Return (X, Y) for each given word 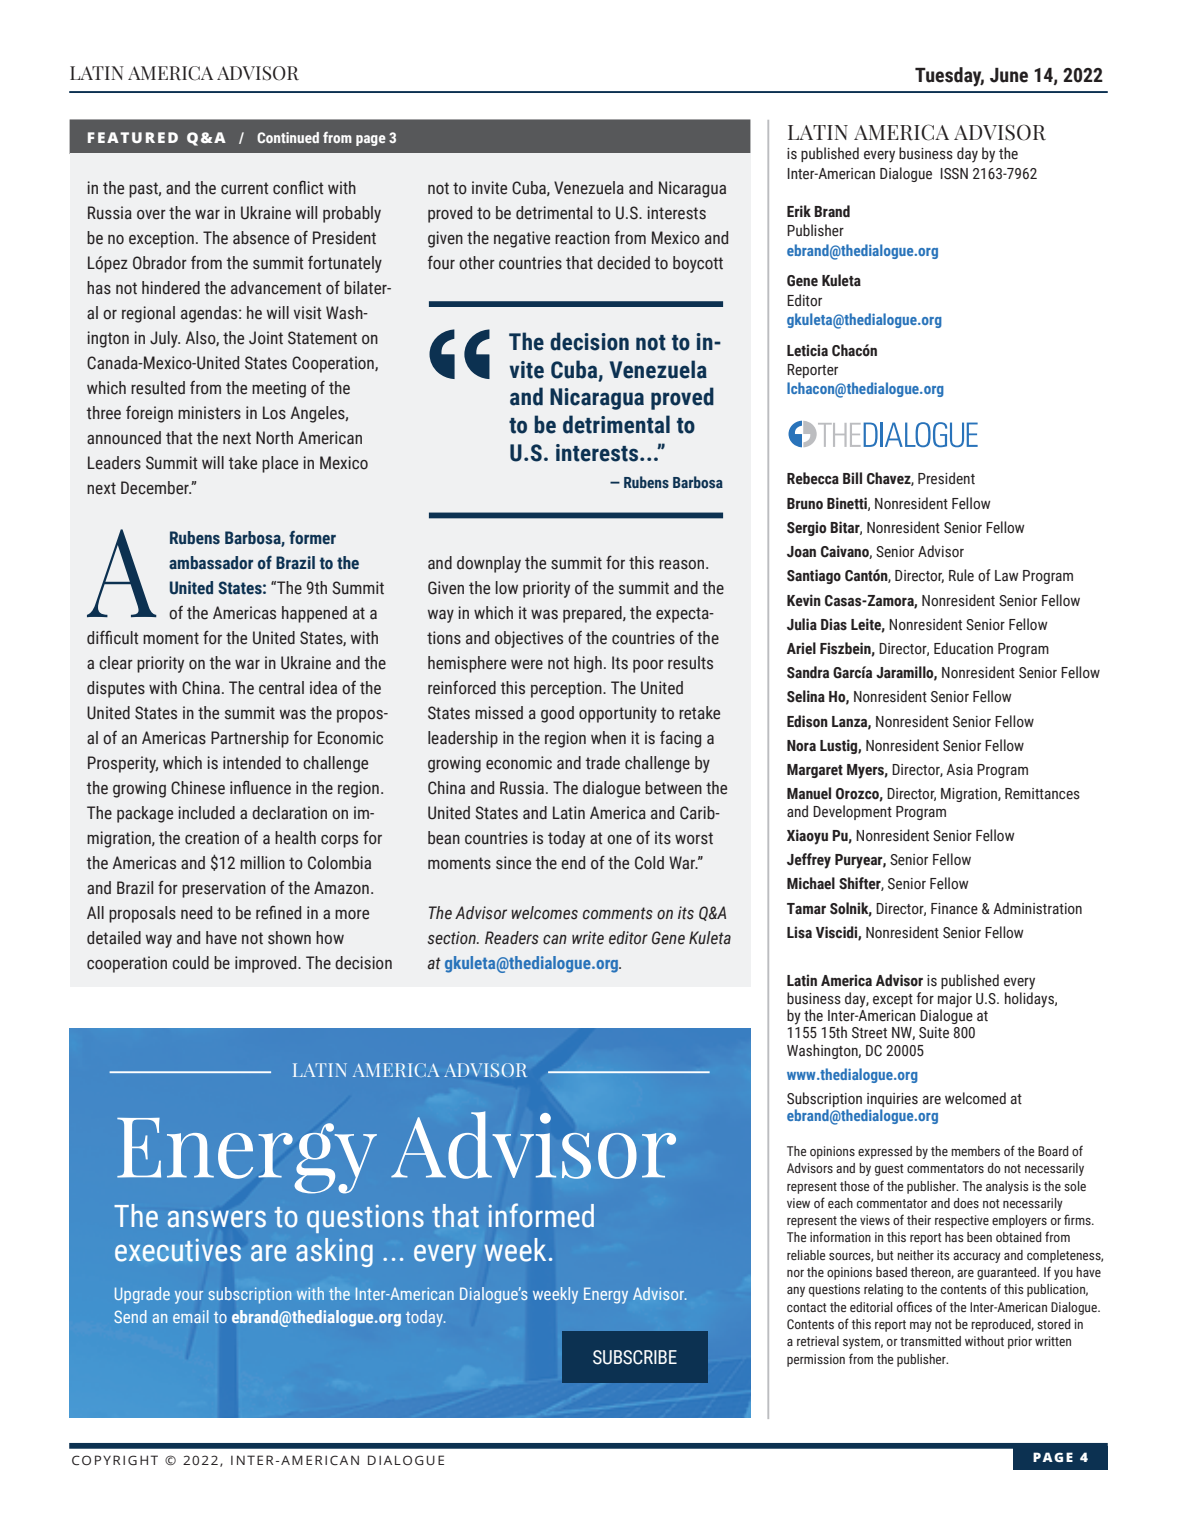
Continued (288, 137)
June (1009, 75)
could (190, 963)
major (955, 1000)
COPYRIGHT (115, 1460)
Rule (961, 575)
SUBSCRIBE (635, 1357)
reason (683, 565)
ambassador (211, 563)
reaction (582, 238)
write (588, 938)
